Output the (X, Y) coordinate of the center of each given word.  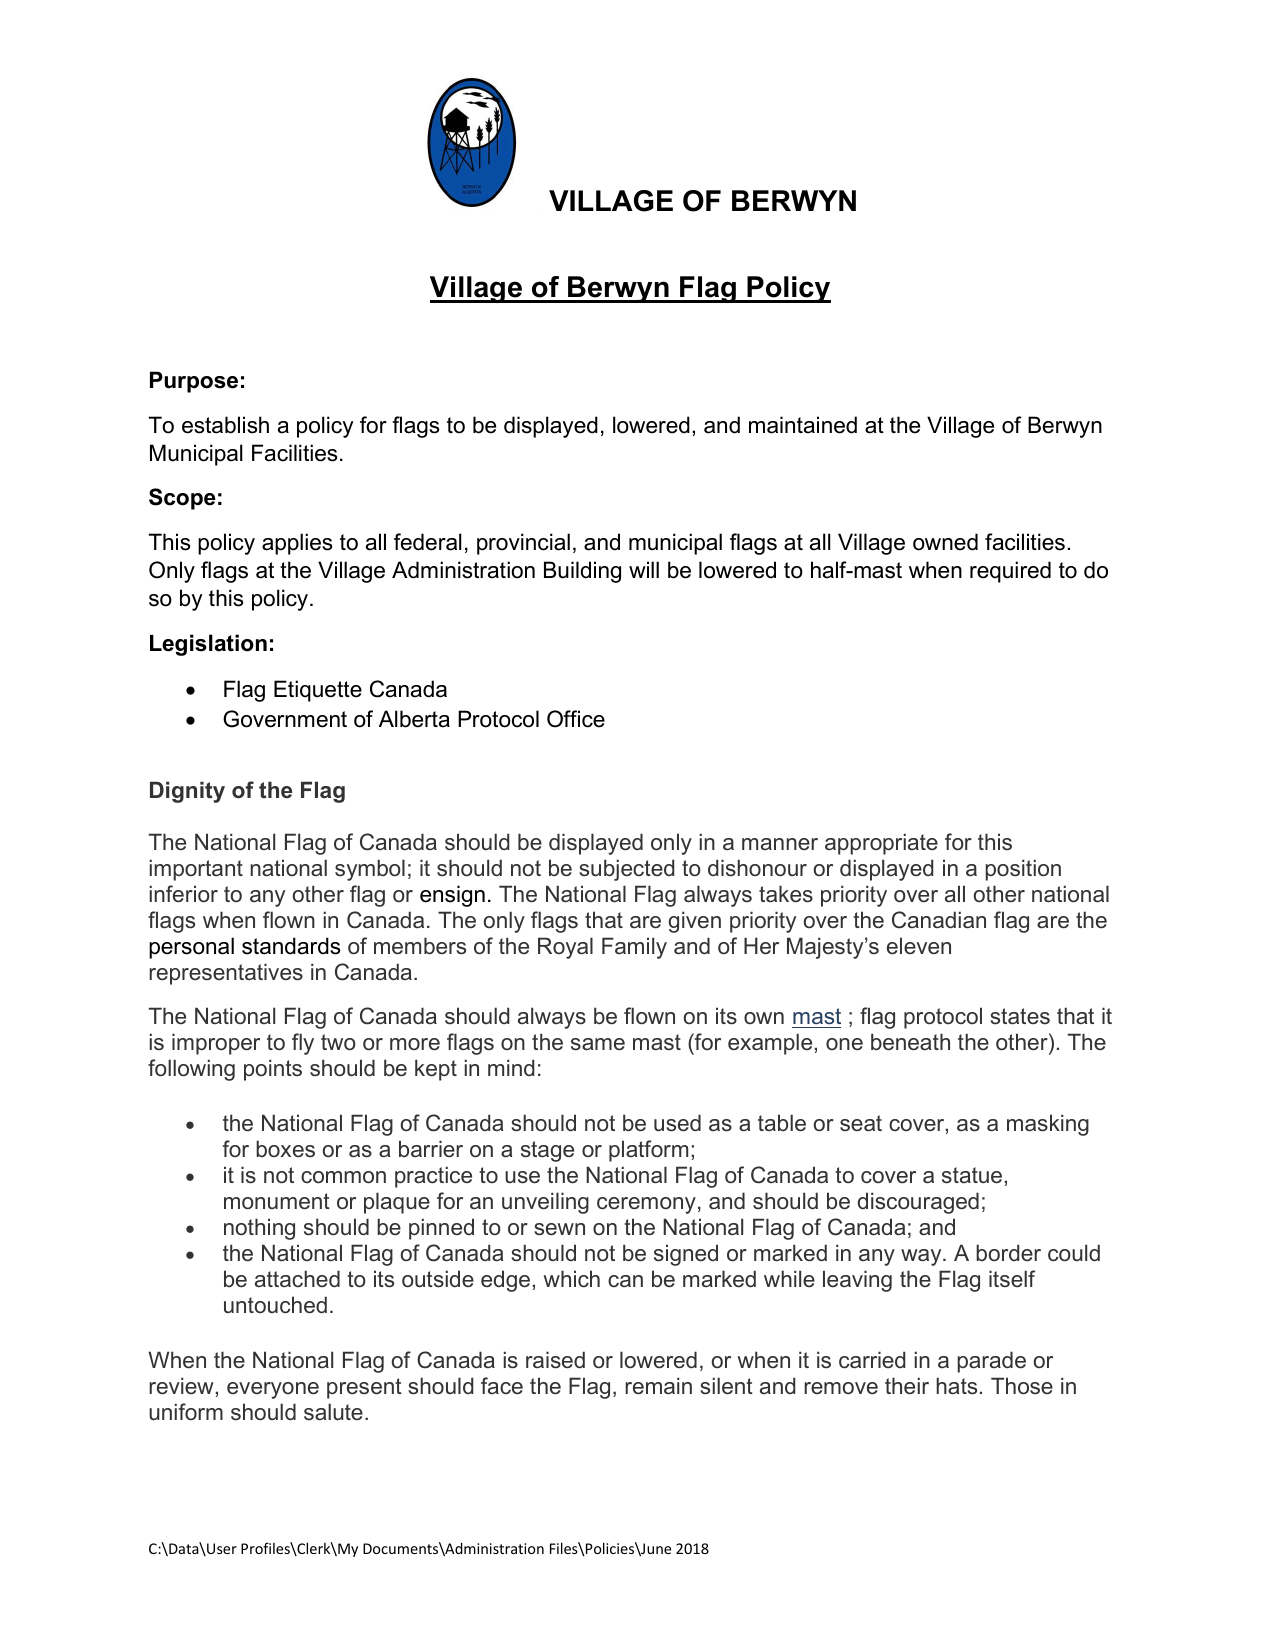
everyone (273, 1390)
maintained (803, 425)
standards (291, 946)
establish (225, 425)
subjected (626, 870)
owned (945, 542)
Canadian (939, 920)
